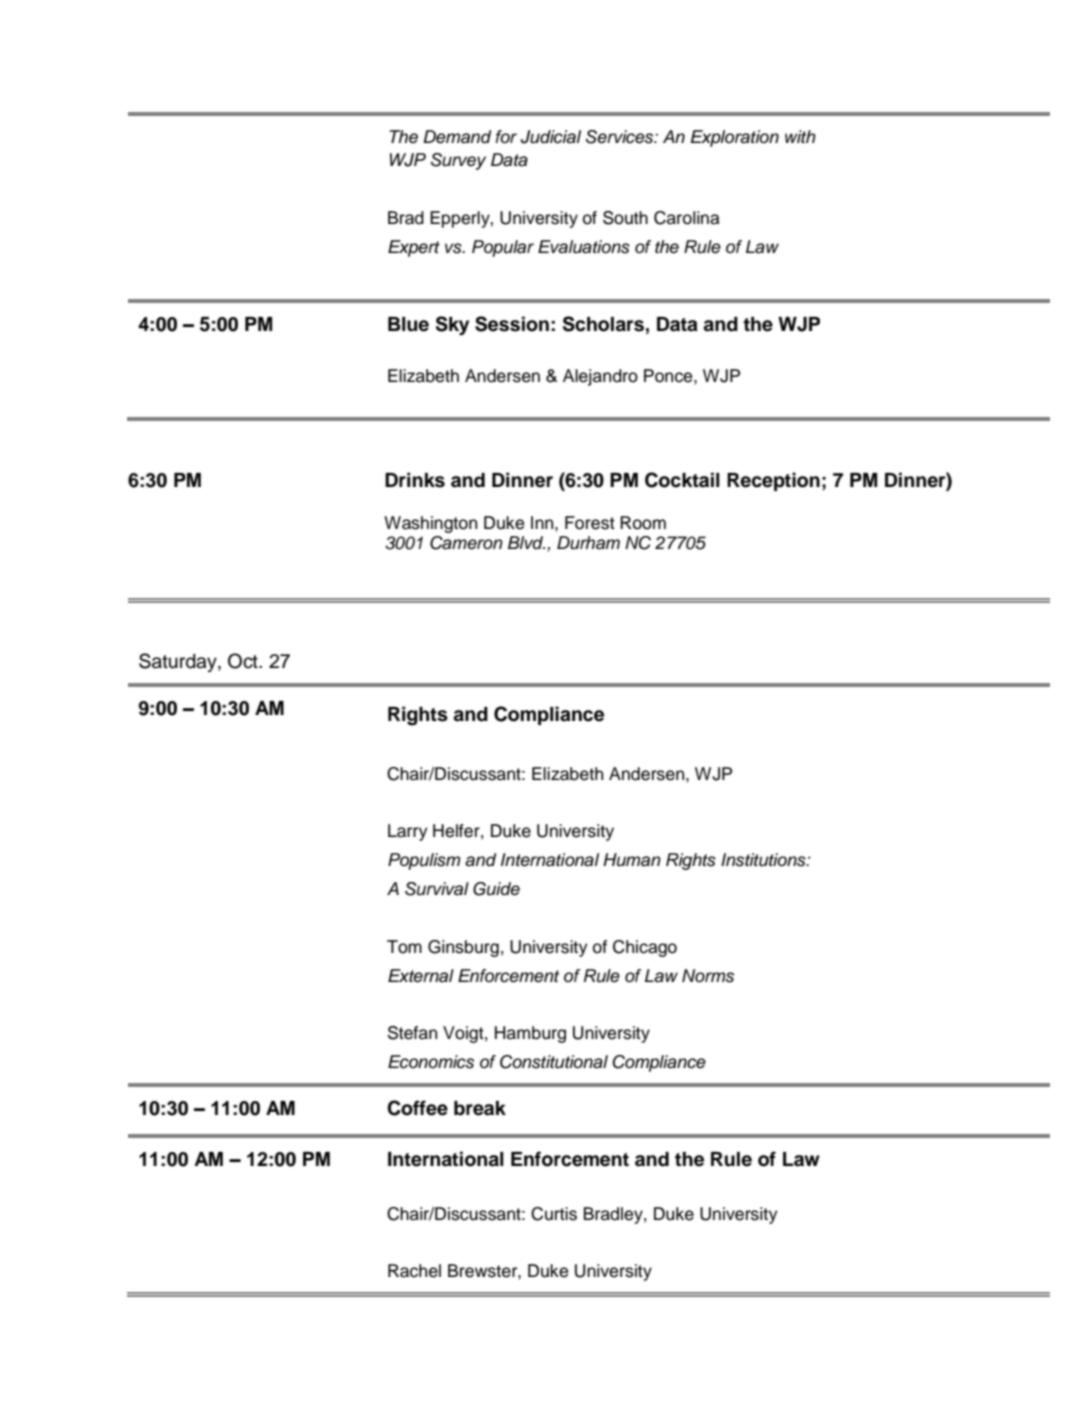  What do you see at coordinates (496, 889) in the document?
I see `Guide` at bounding box center [496, 889].
